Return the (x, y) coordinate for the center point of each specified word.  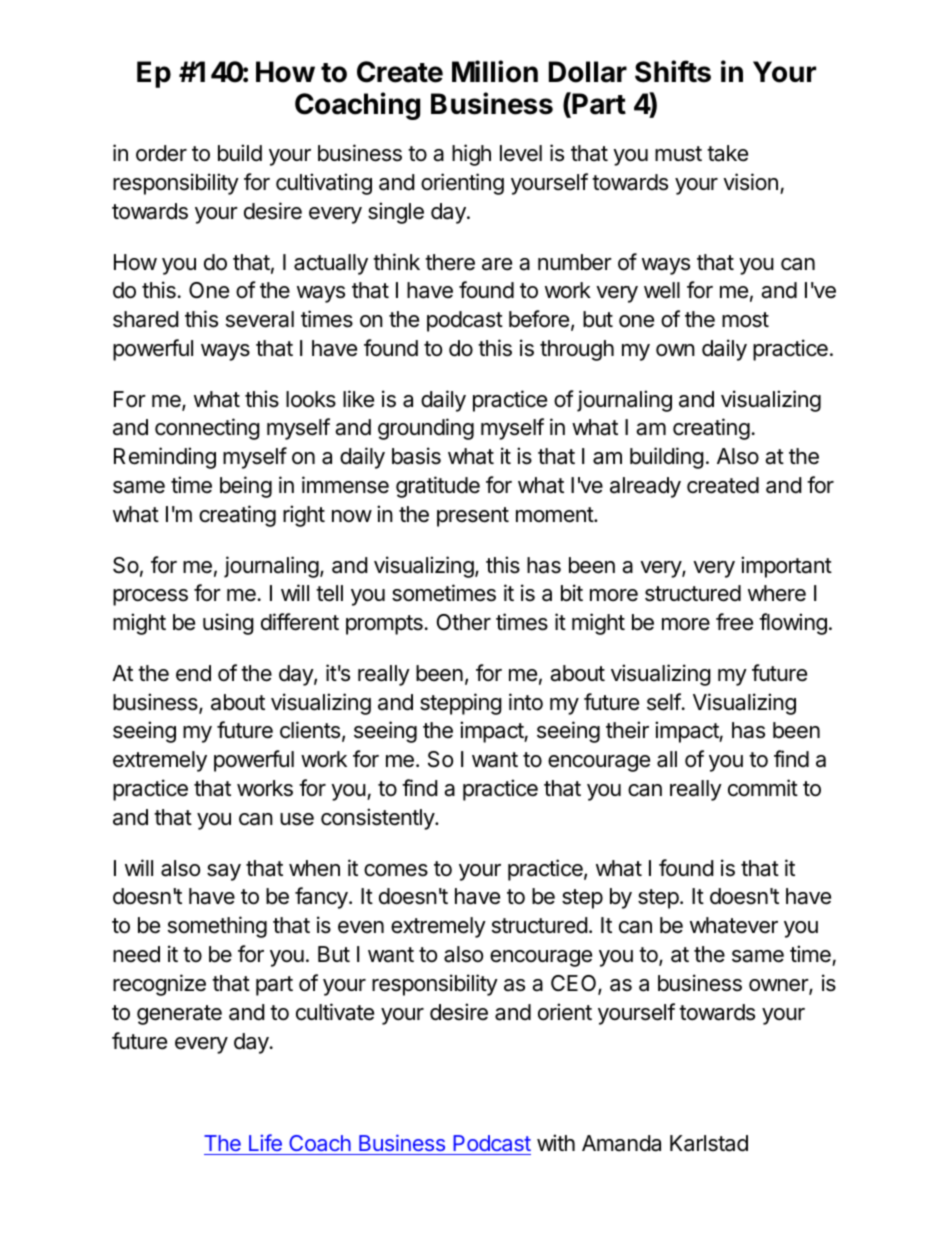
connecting (207, 429)
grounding (426, 429)
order (161, 153)
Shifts (673, 71)
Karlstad (709, 1143)
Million (495, 71)
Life (265, 1142)
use (297, 819)
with (556, 1142)
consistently (378, 819)
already (645, 487)
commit (763, 788)
